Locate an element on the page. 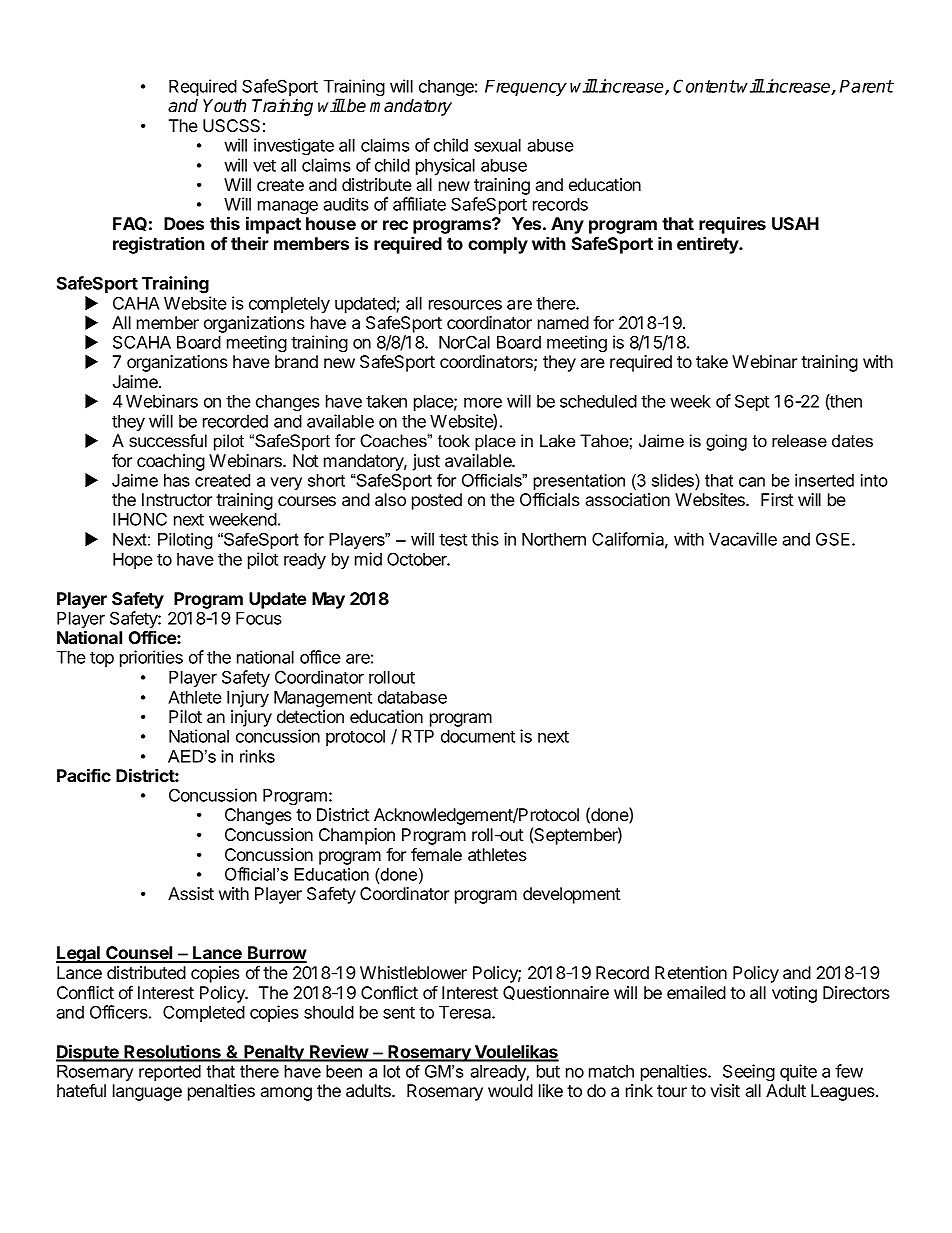 The height and width of the image is (1233, 952). Retention is located at coordinates (691, 972).
